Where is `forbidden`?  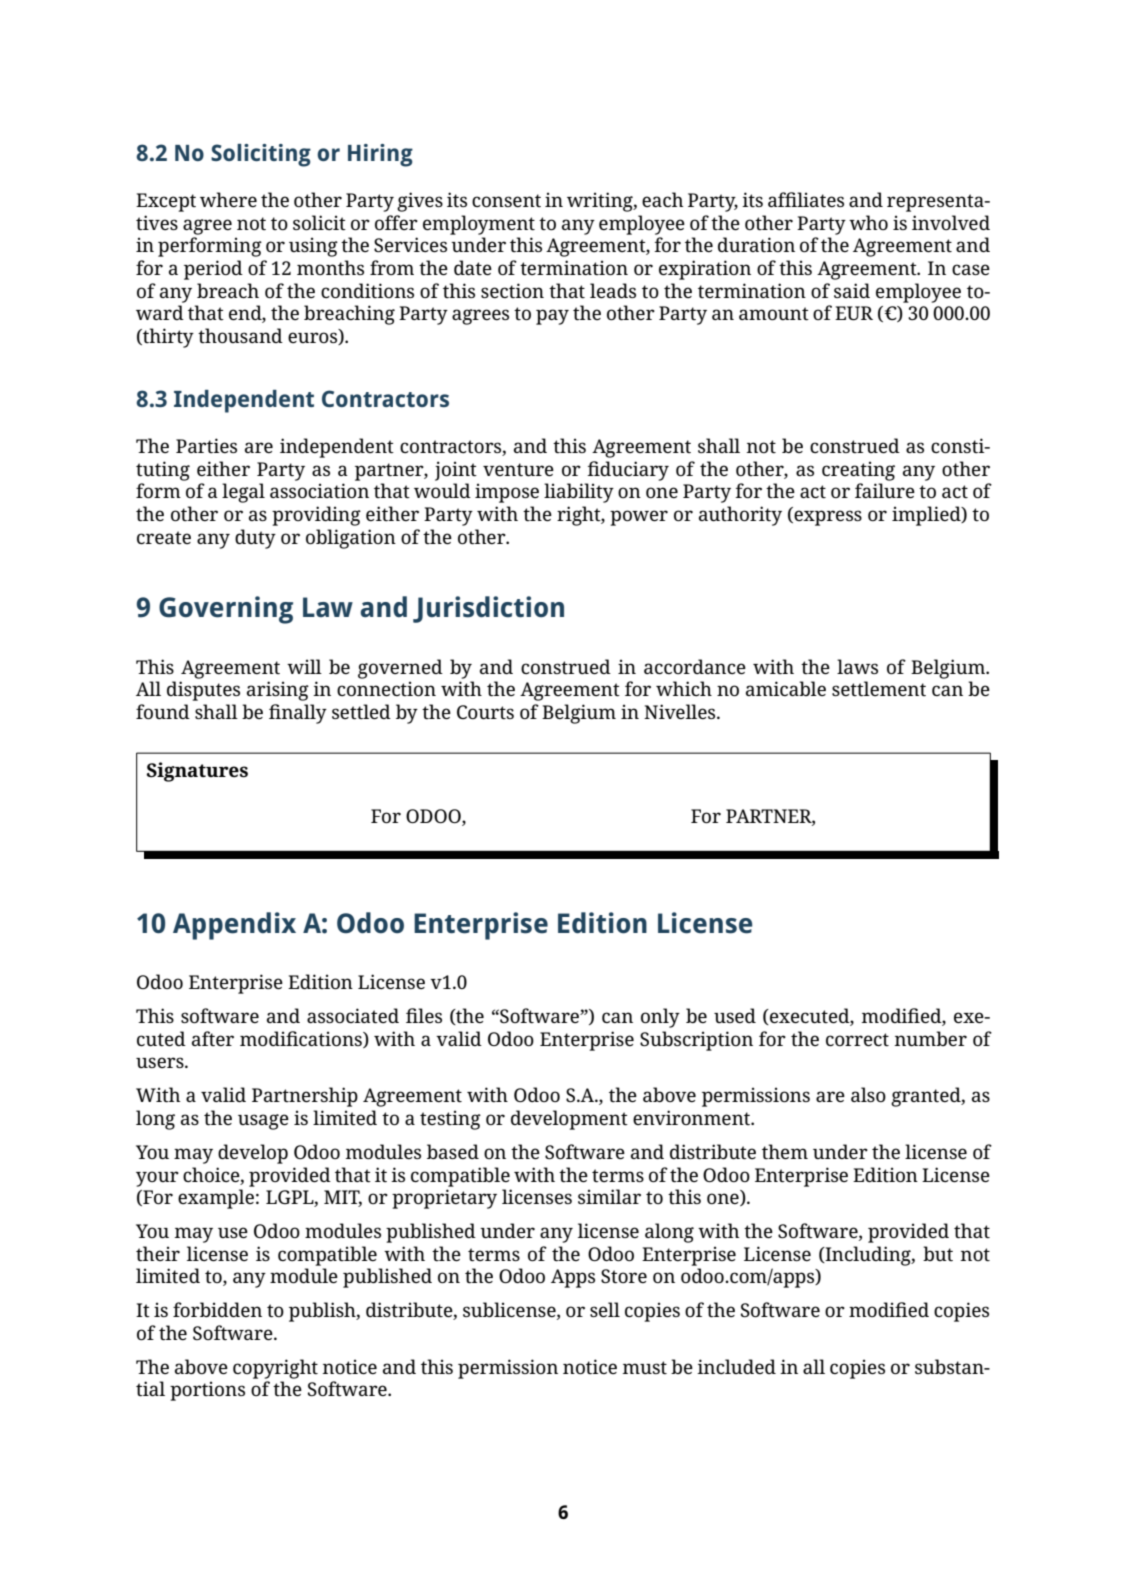
forbidden is located at coordinates (217, 1309).
